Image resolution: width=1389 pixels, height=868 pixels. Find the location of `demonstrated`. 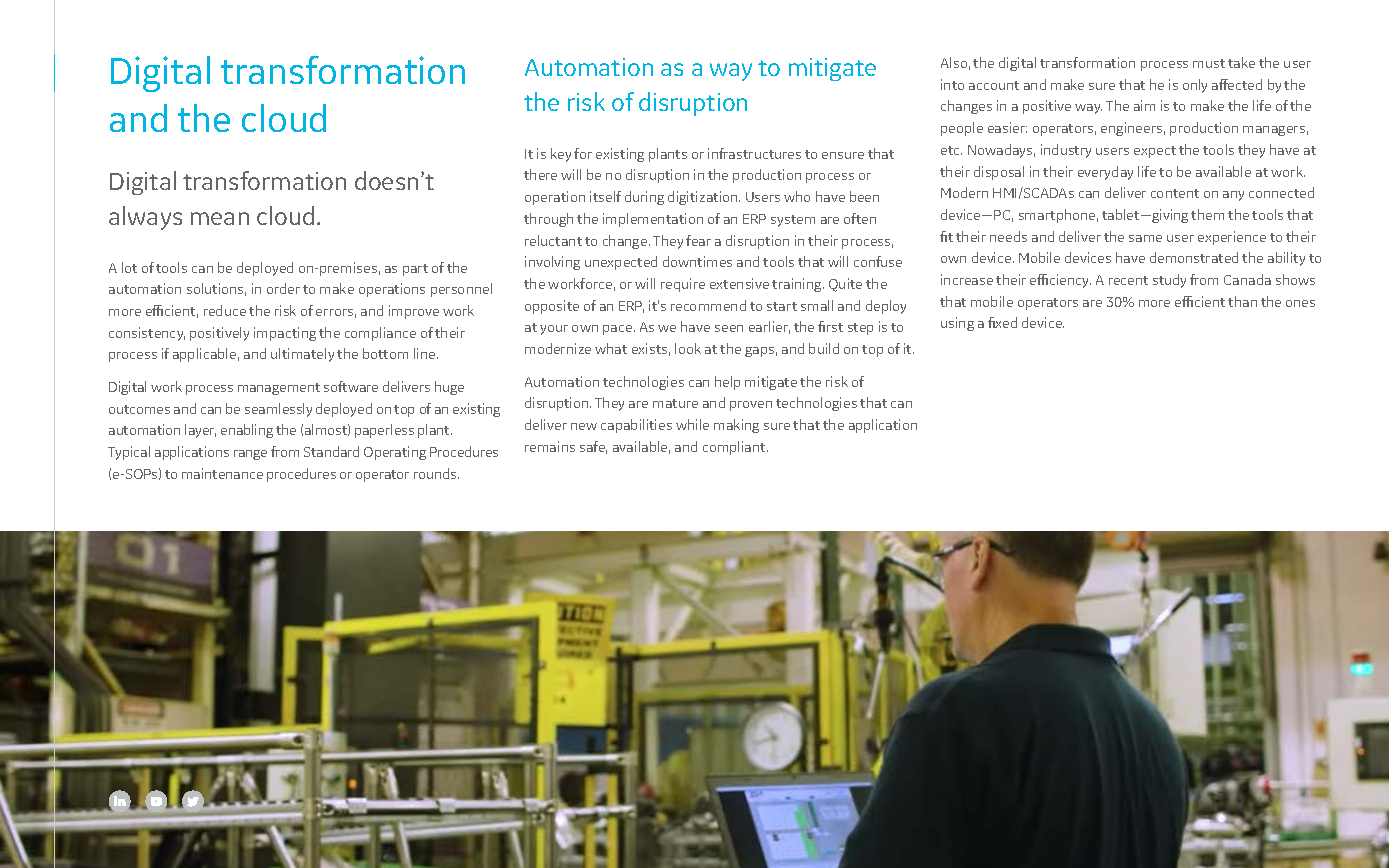

demonstrated is located at coordinates (1194, 257).
